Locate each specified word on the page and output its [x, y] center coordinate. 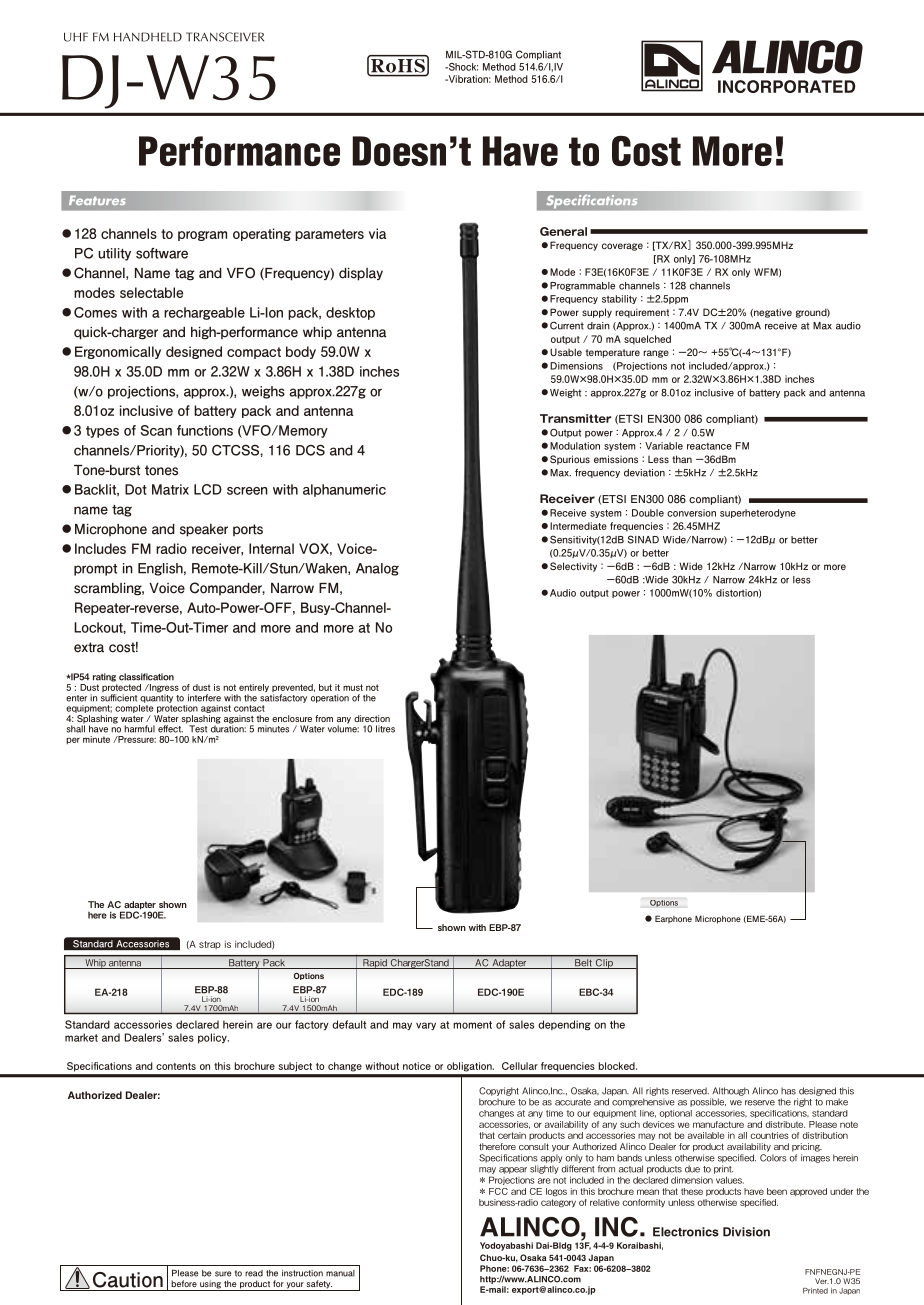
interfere [204, 698]
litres [385, 729]
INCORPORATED [786, 86]
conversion [691, 513]
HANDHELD [148, 37]
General [563, 231]
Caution [128, 1280]
